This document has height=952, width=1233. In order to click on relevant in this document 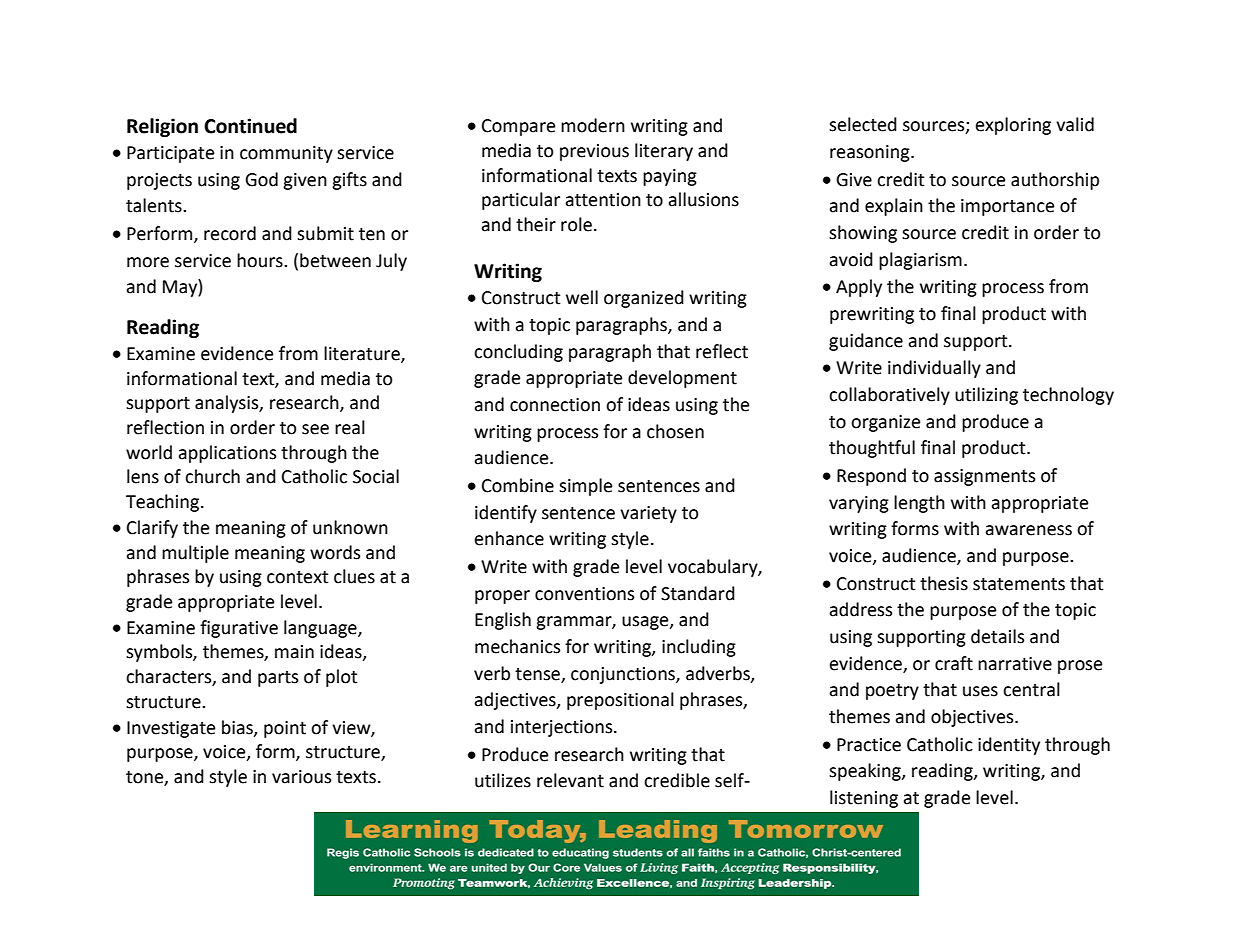, I will do `click(570, 780)`.
